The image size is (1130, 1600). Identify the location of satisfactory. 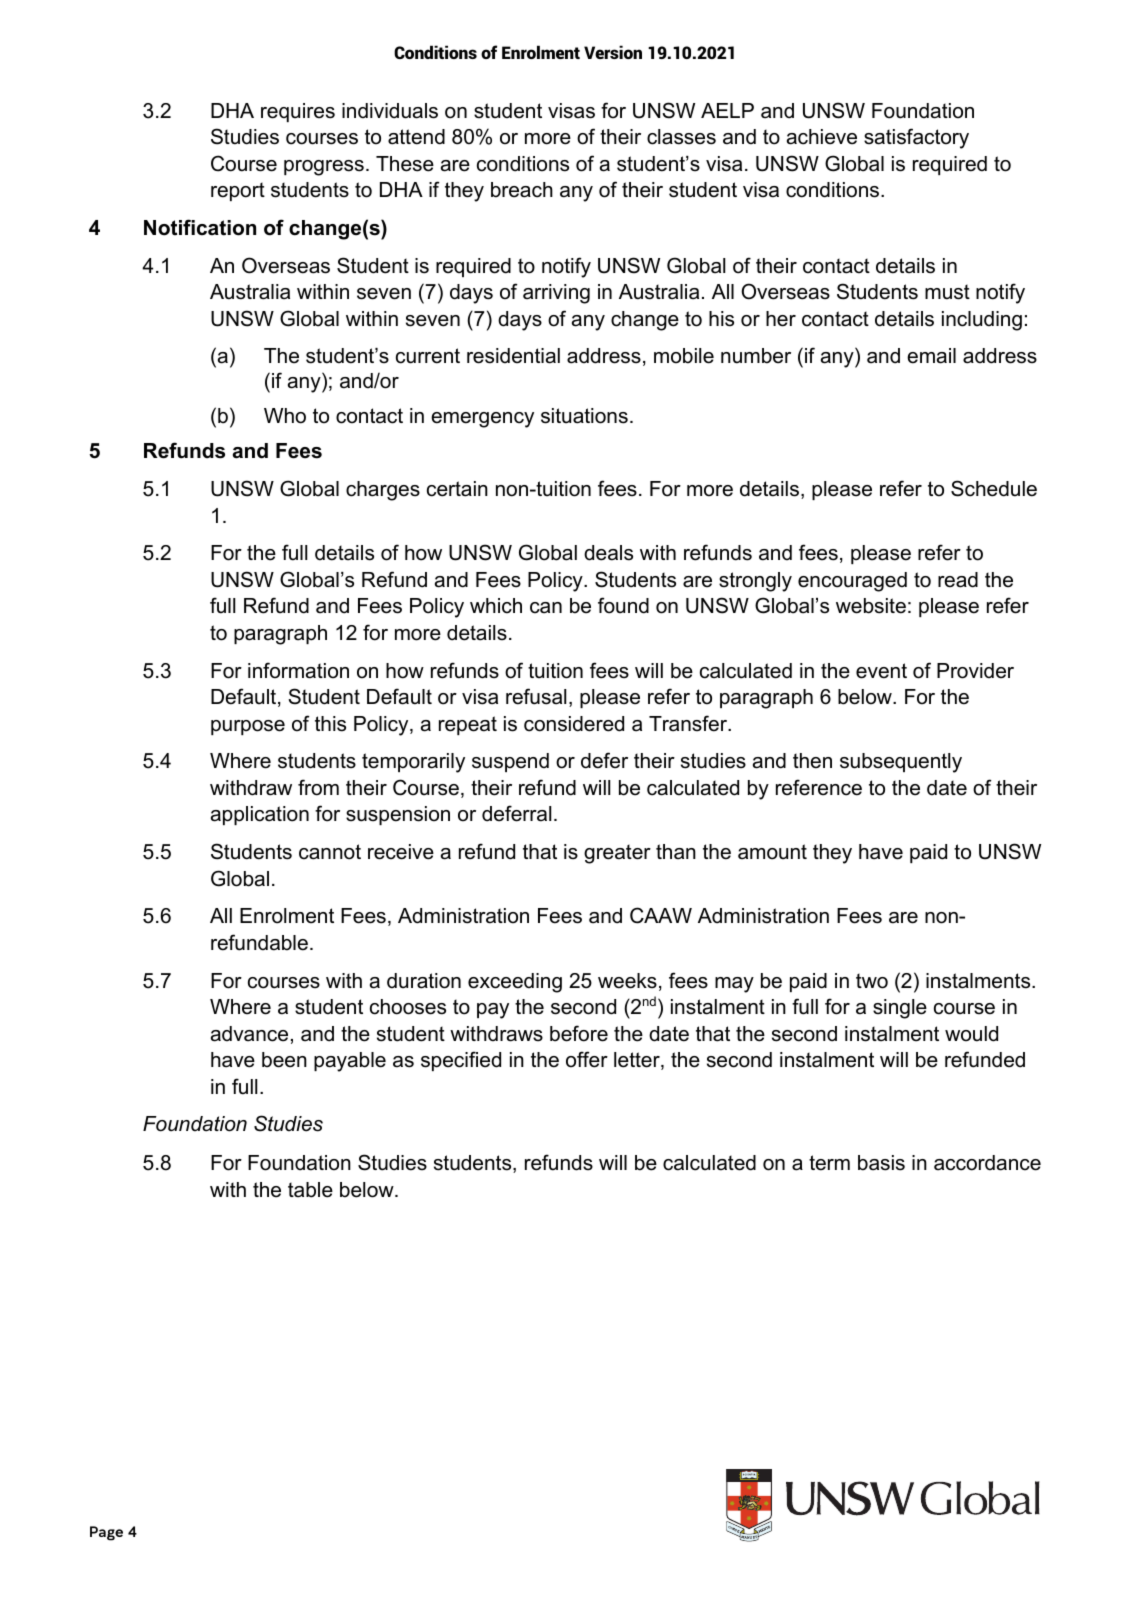
(916, 138).
